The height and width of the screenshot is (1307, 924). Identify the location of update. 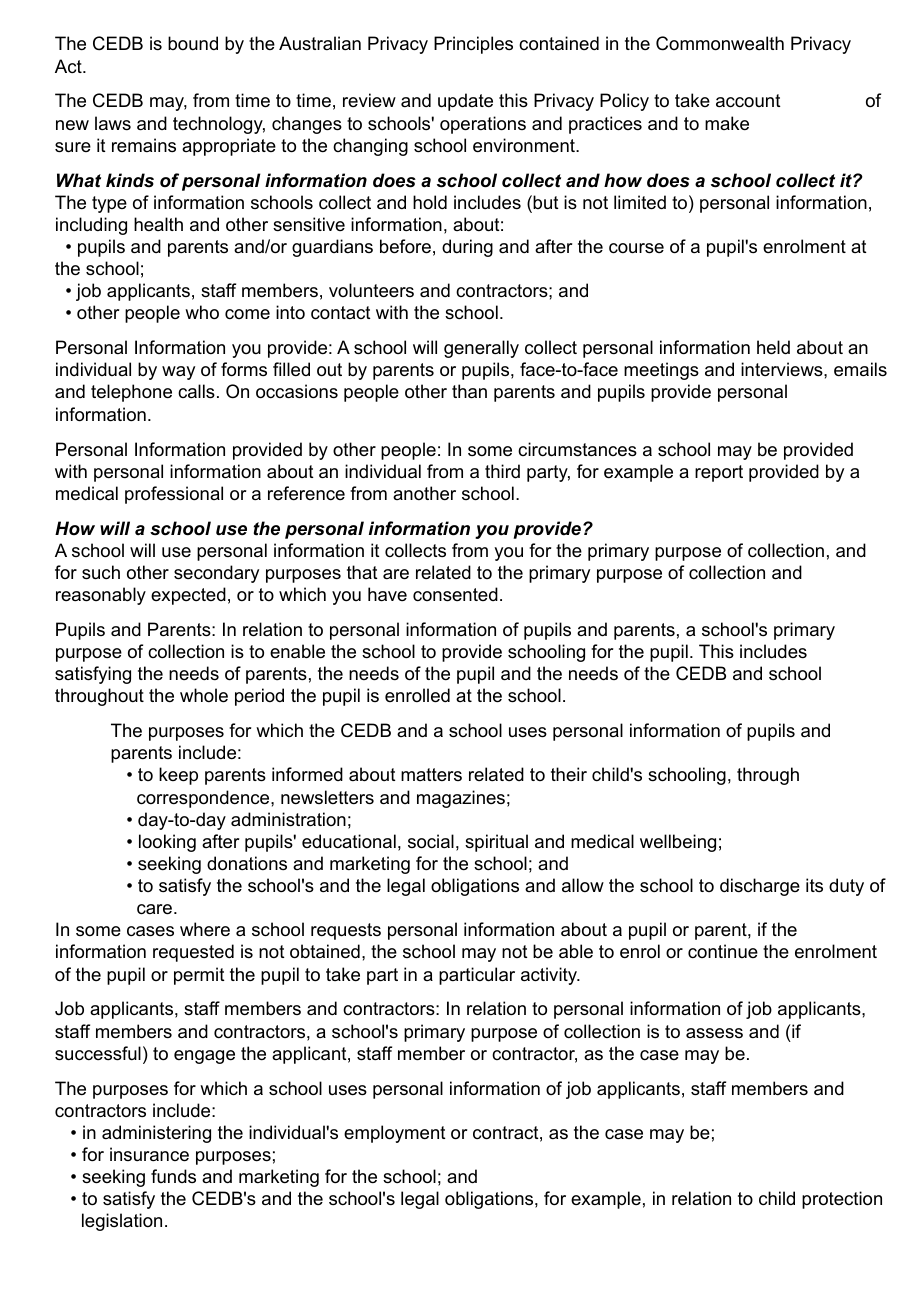
(465, 102).
